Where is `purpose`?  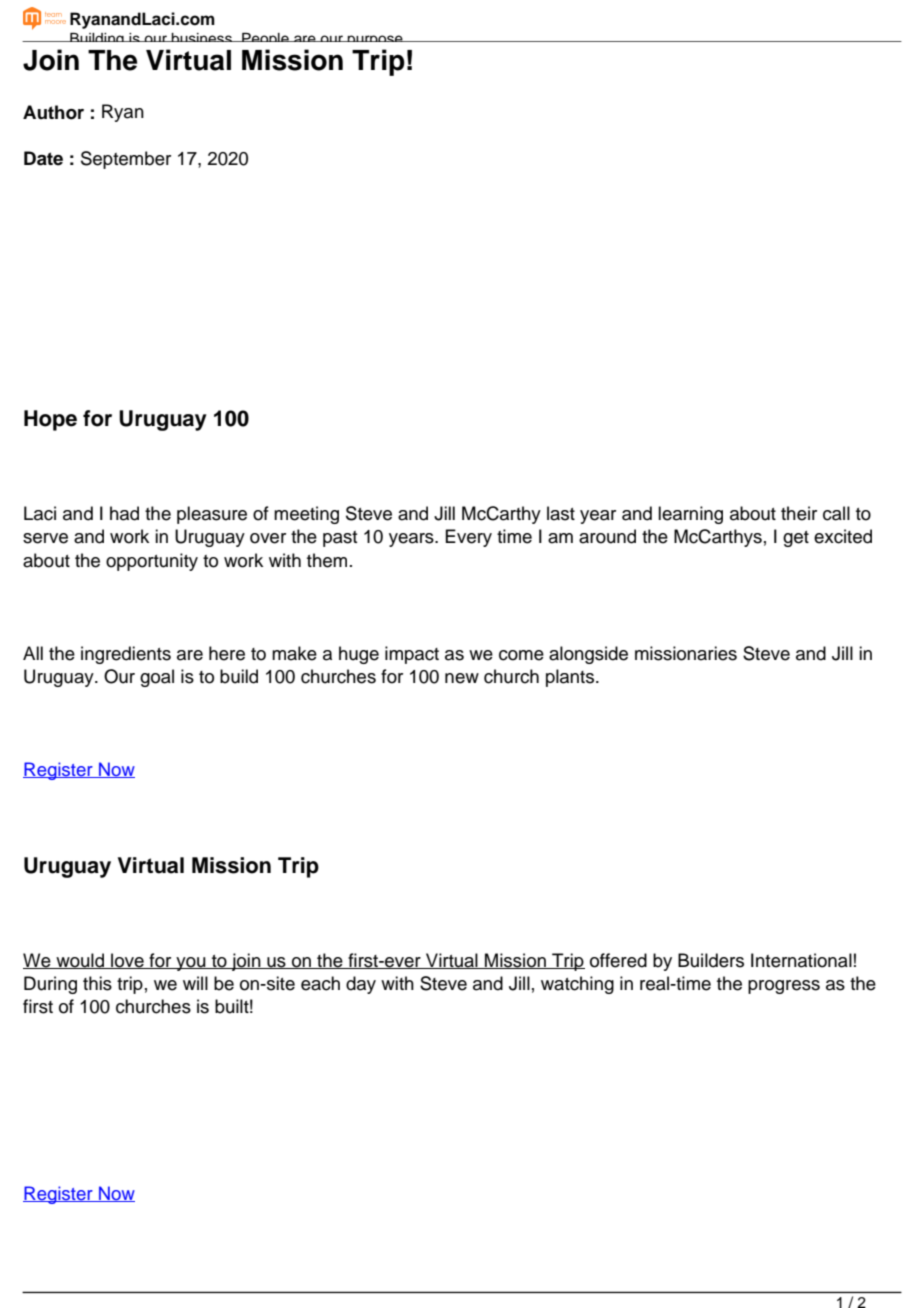
purpose is located at coordinates (375, 42).
